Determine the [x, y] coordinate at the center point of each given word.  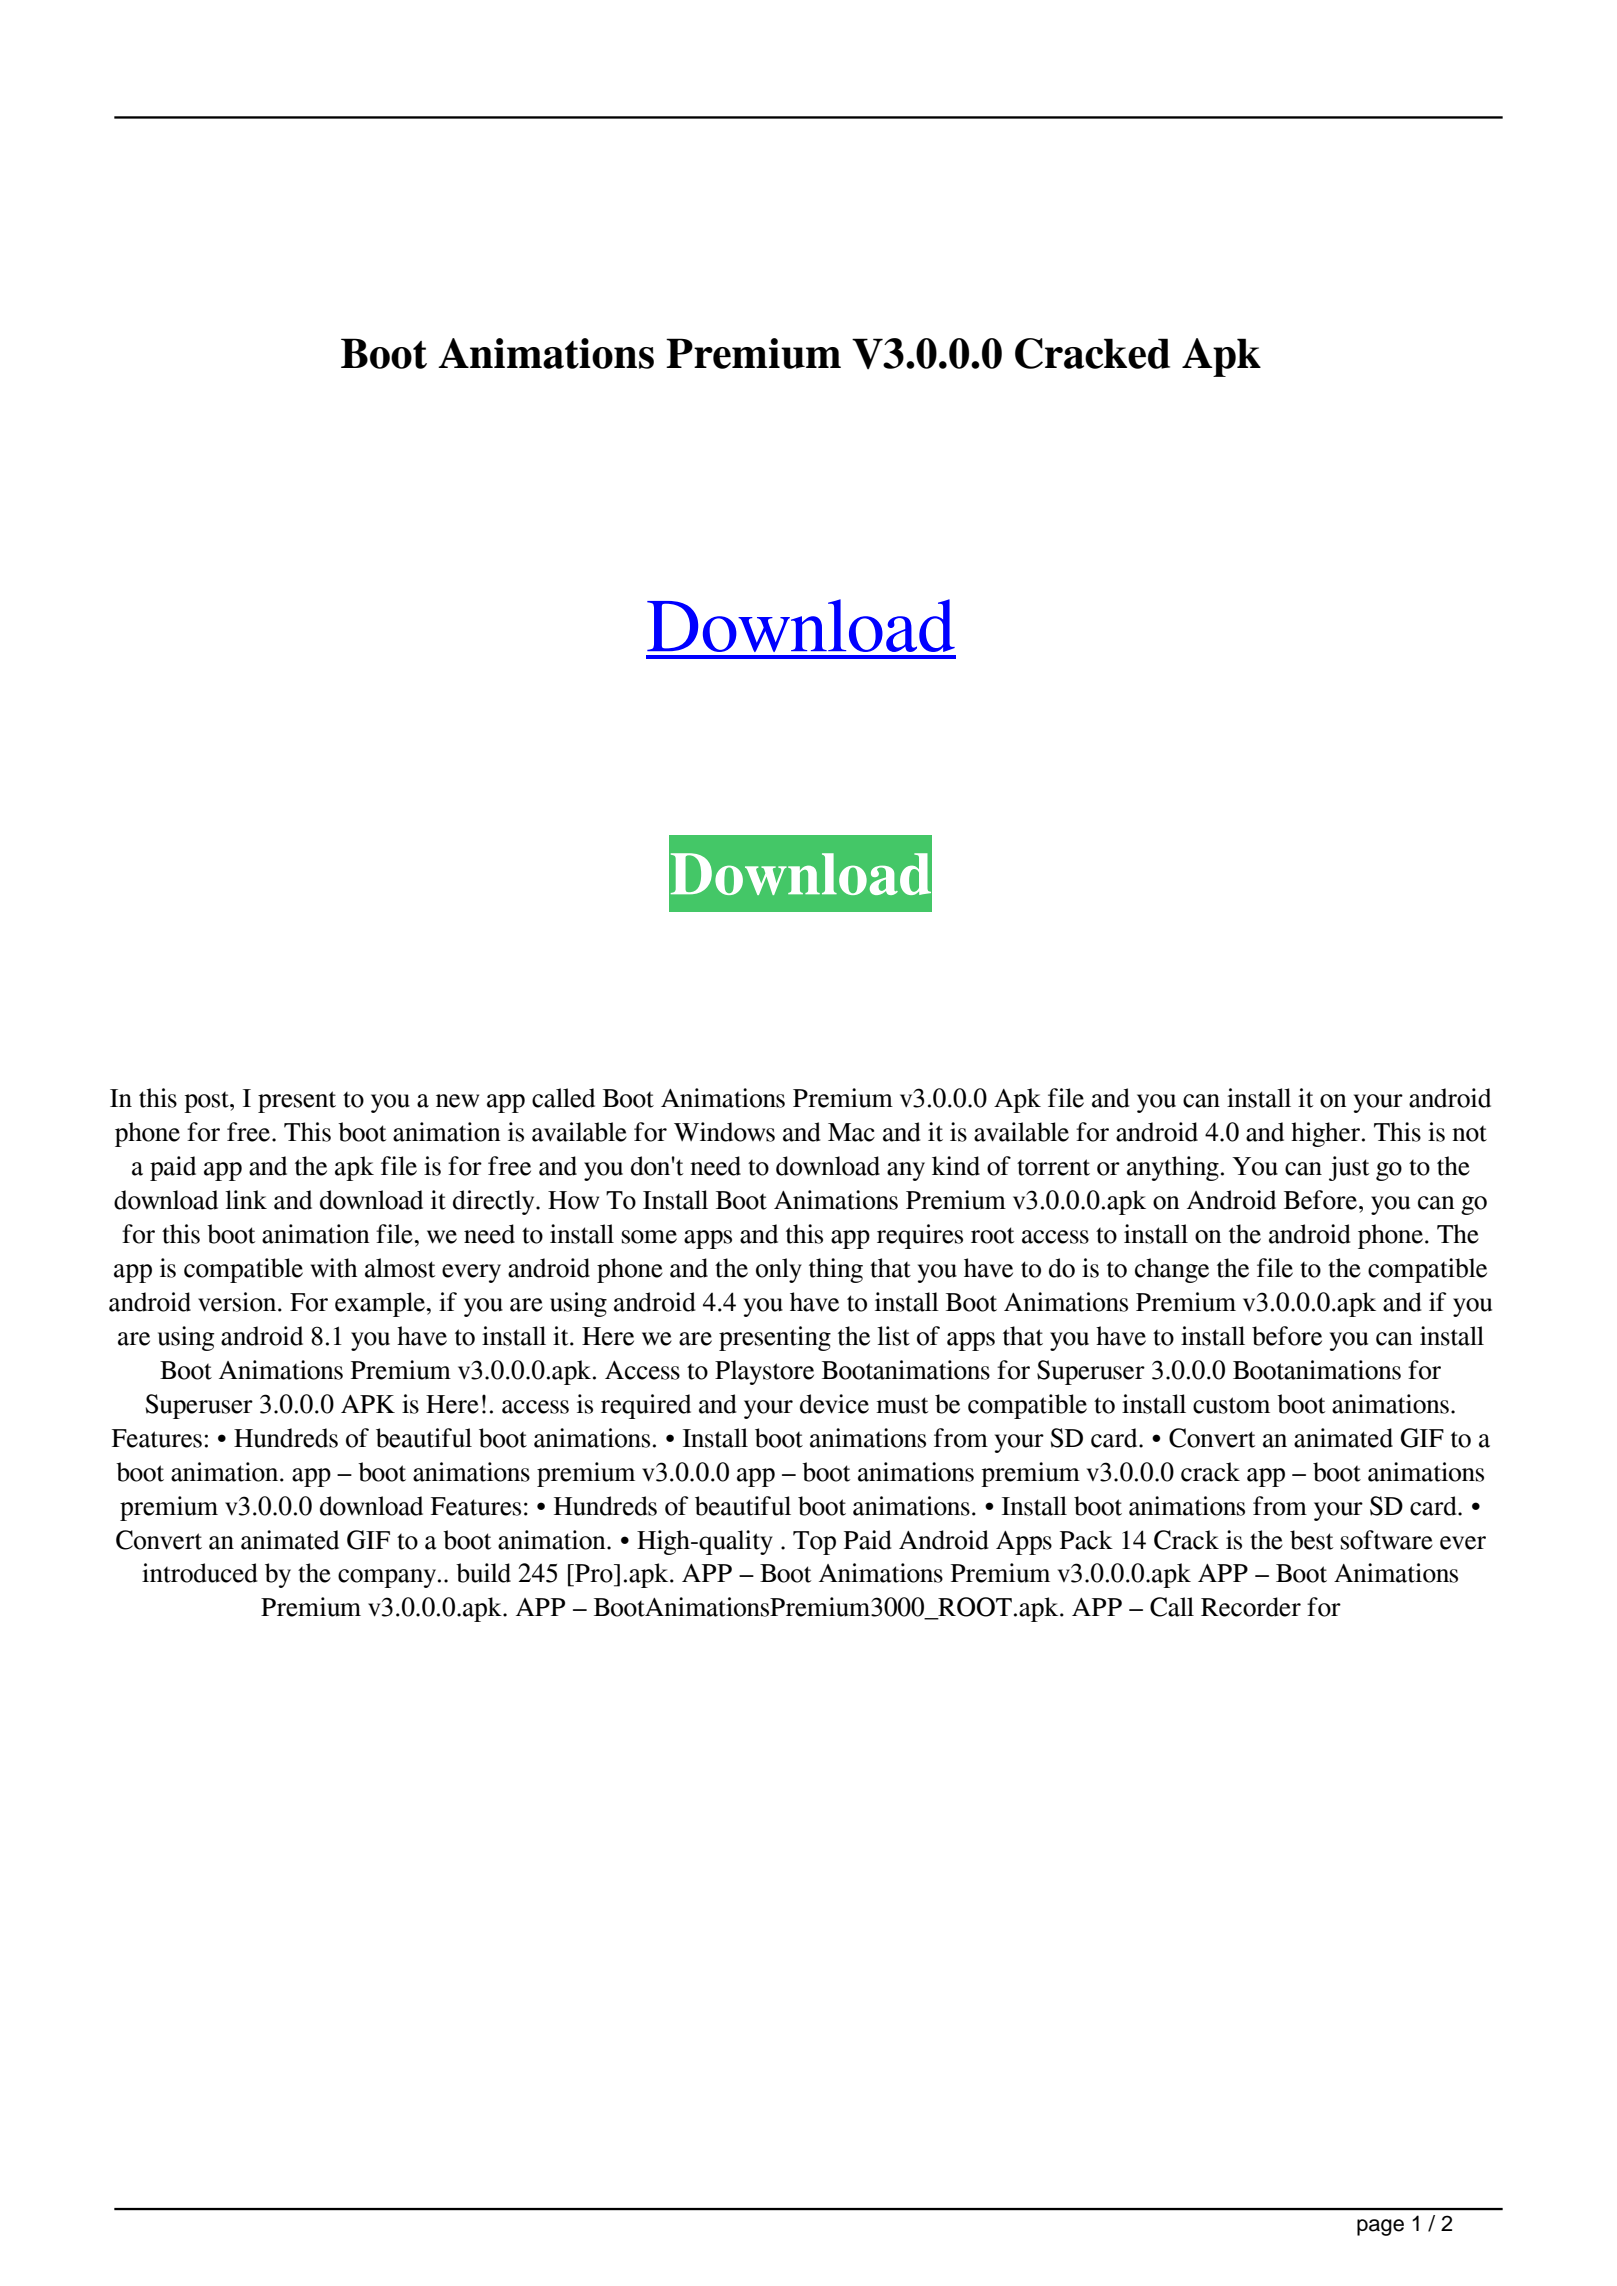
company [387, 1578]
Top [814, 1543]
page [1380, 2227]
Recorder [1251, 1607]
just [1349, 1168]
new [457, 1101]
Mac [851, 1132]
